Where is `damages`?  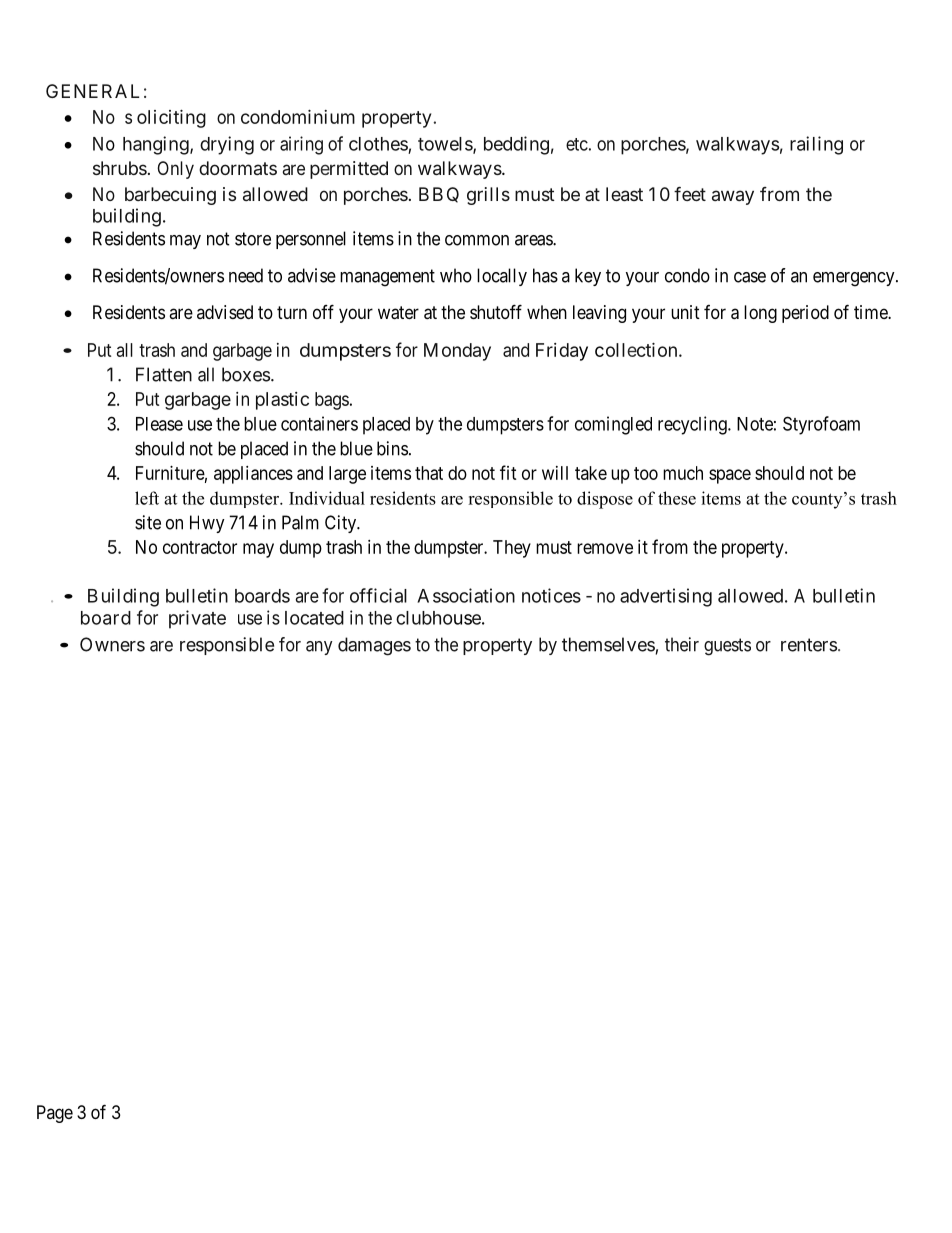
damages is located at coordinates (374, 646).
